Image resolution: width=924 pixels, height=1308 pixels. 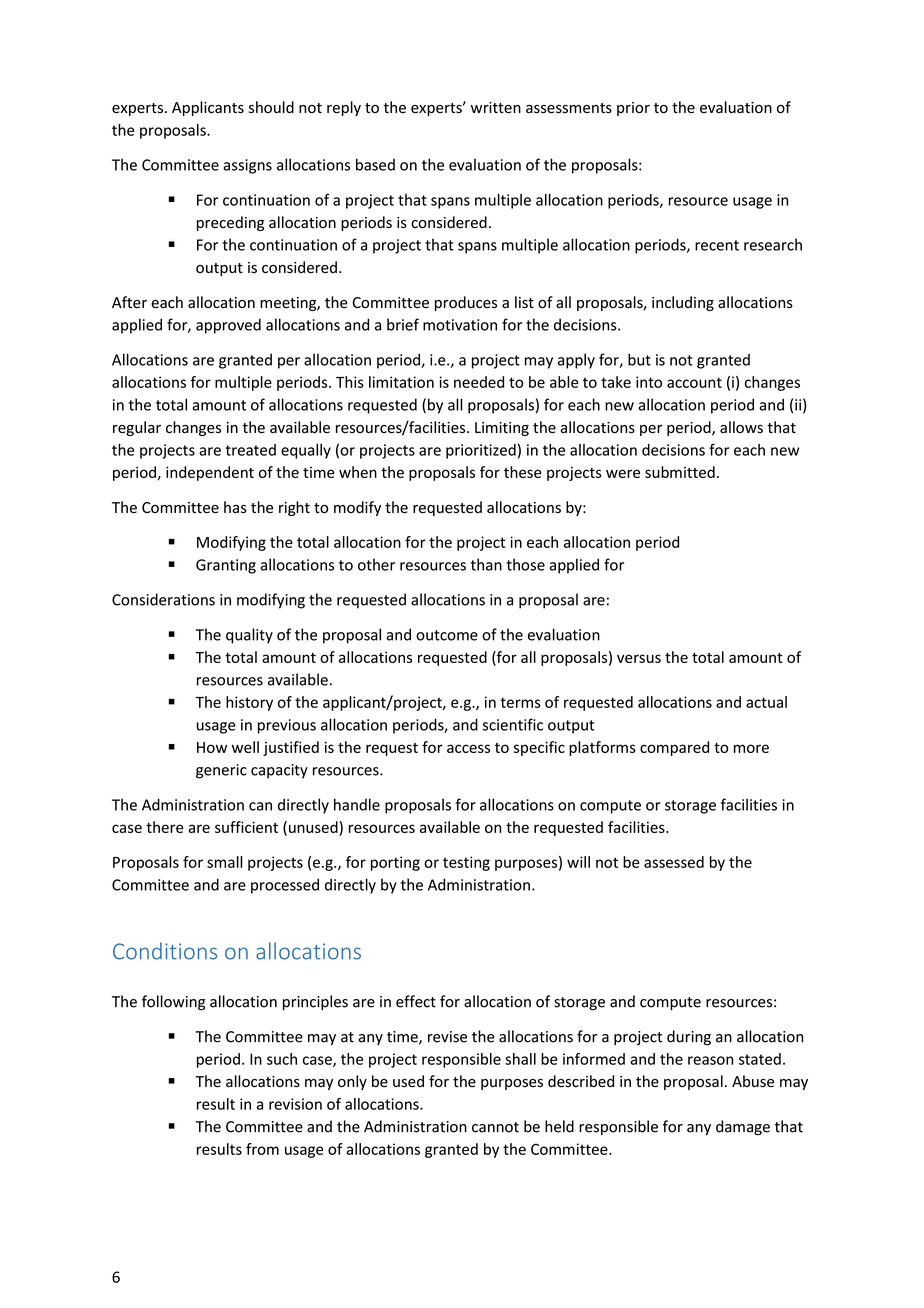 I want to click on Limiting, so click(x=502, y=429).
